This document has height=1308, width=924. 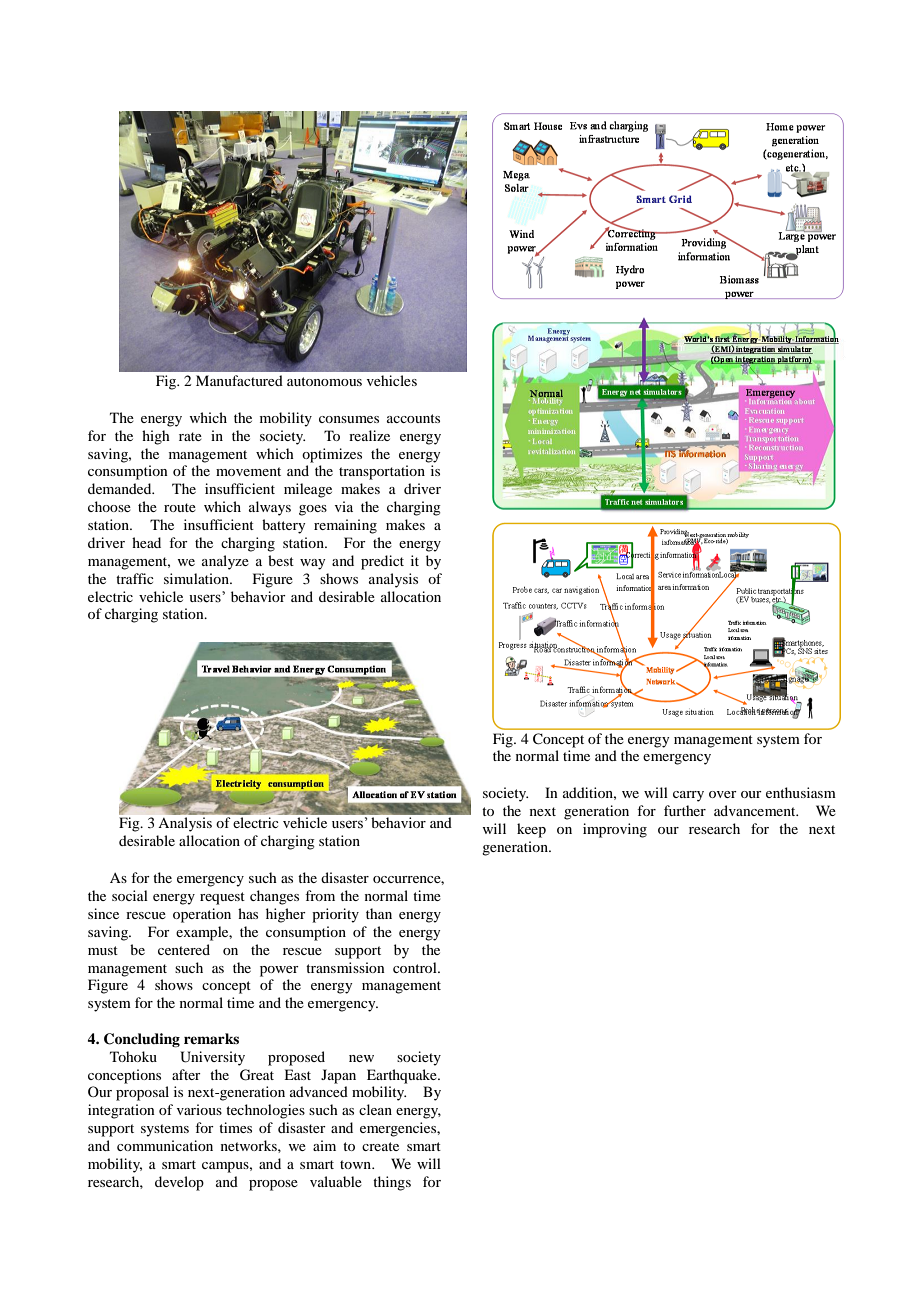 I want to click on operation, so click(x=202, y=915).
